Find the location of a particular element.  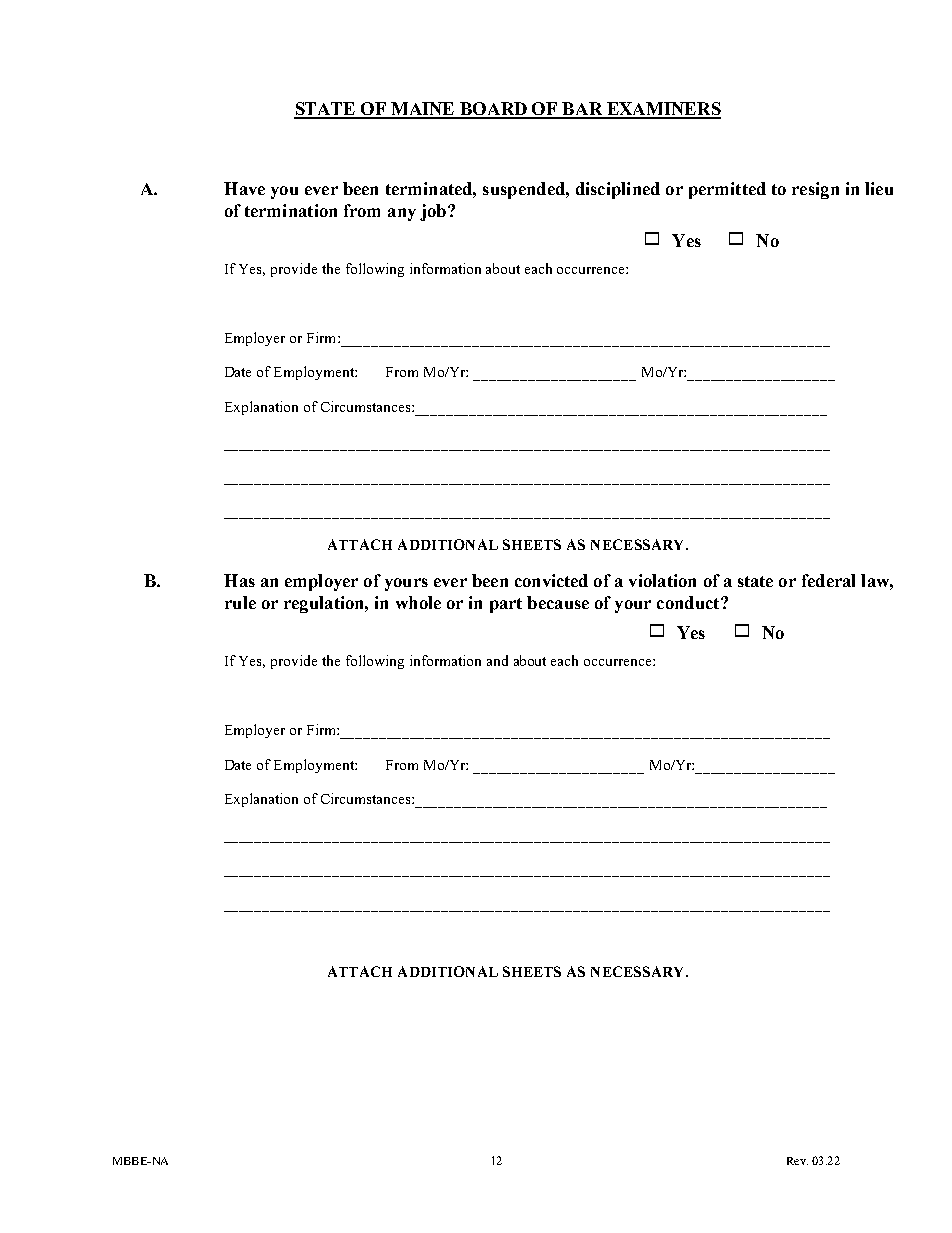

because is located at coordinates (558, 602).
